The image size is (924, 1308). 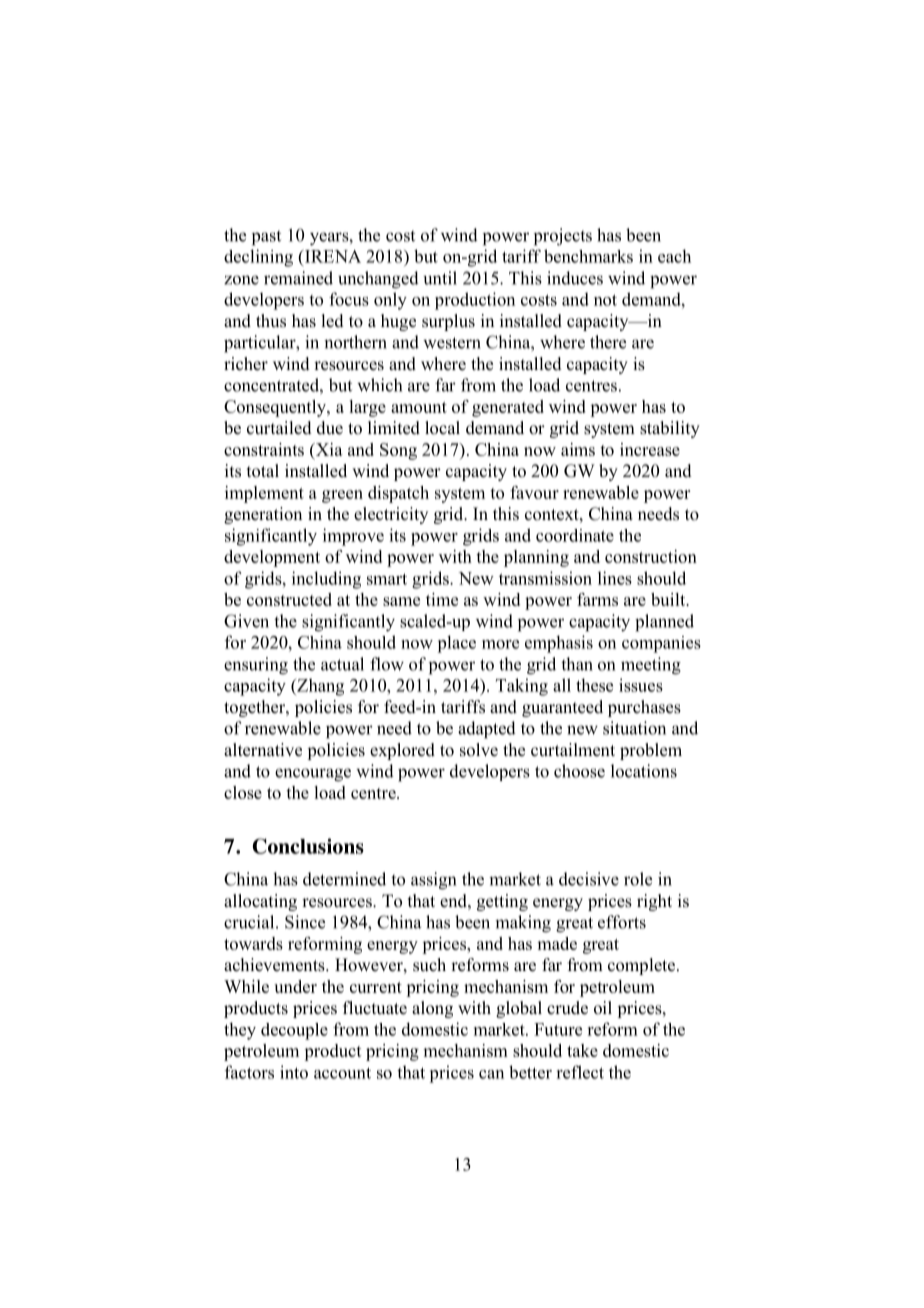 I want to click on meeting, so click(x=651, y=666).
